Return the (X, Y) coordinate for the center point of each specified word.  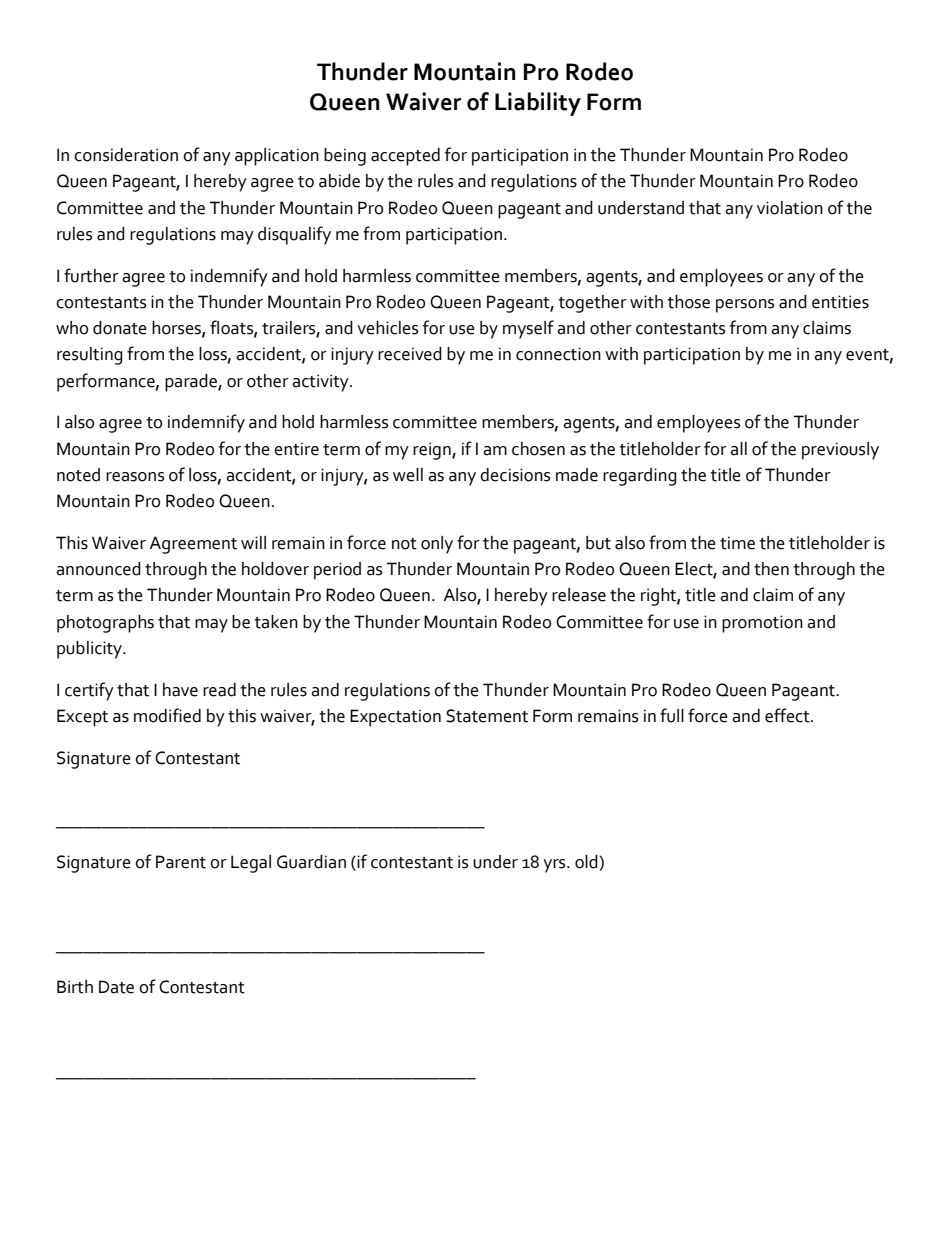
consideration (126, 155)
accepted (405, 157)
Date (116, 987)
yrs (555, 866)
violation (790, 208)
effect (788, 715)
